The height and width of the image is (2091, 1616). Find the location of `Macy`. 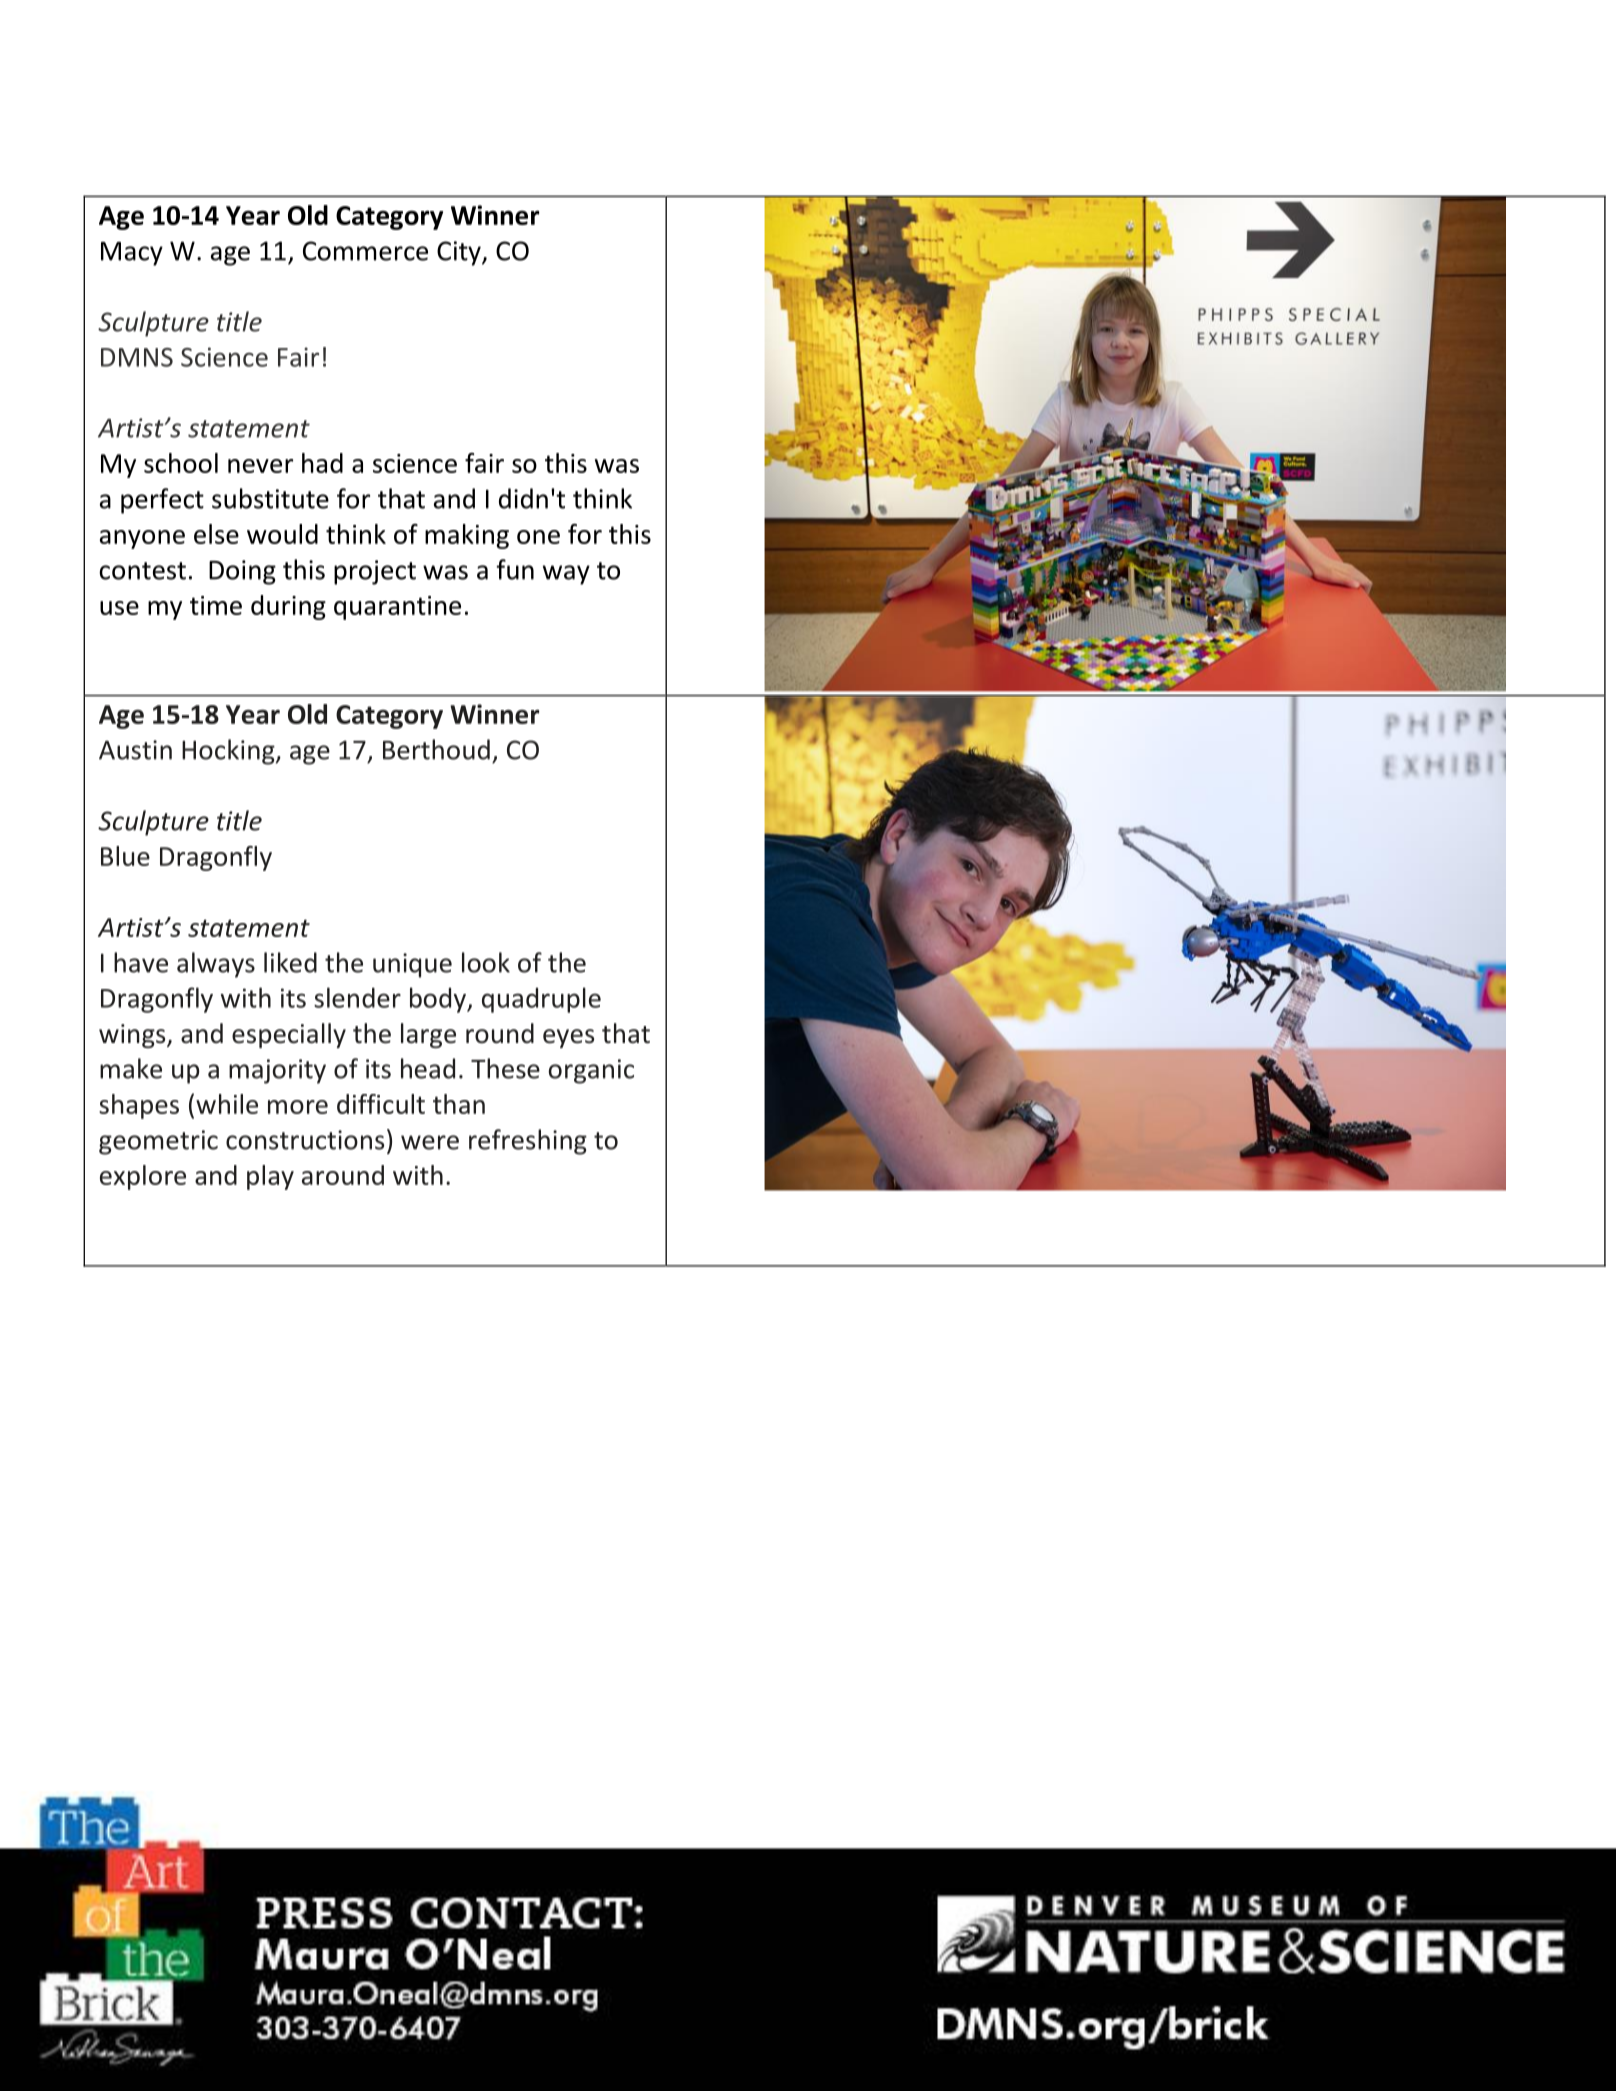

Macy is located at coordinates (132, 254).
